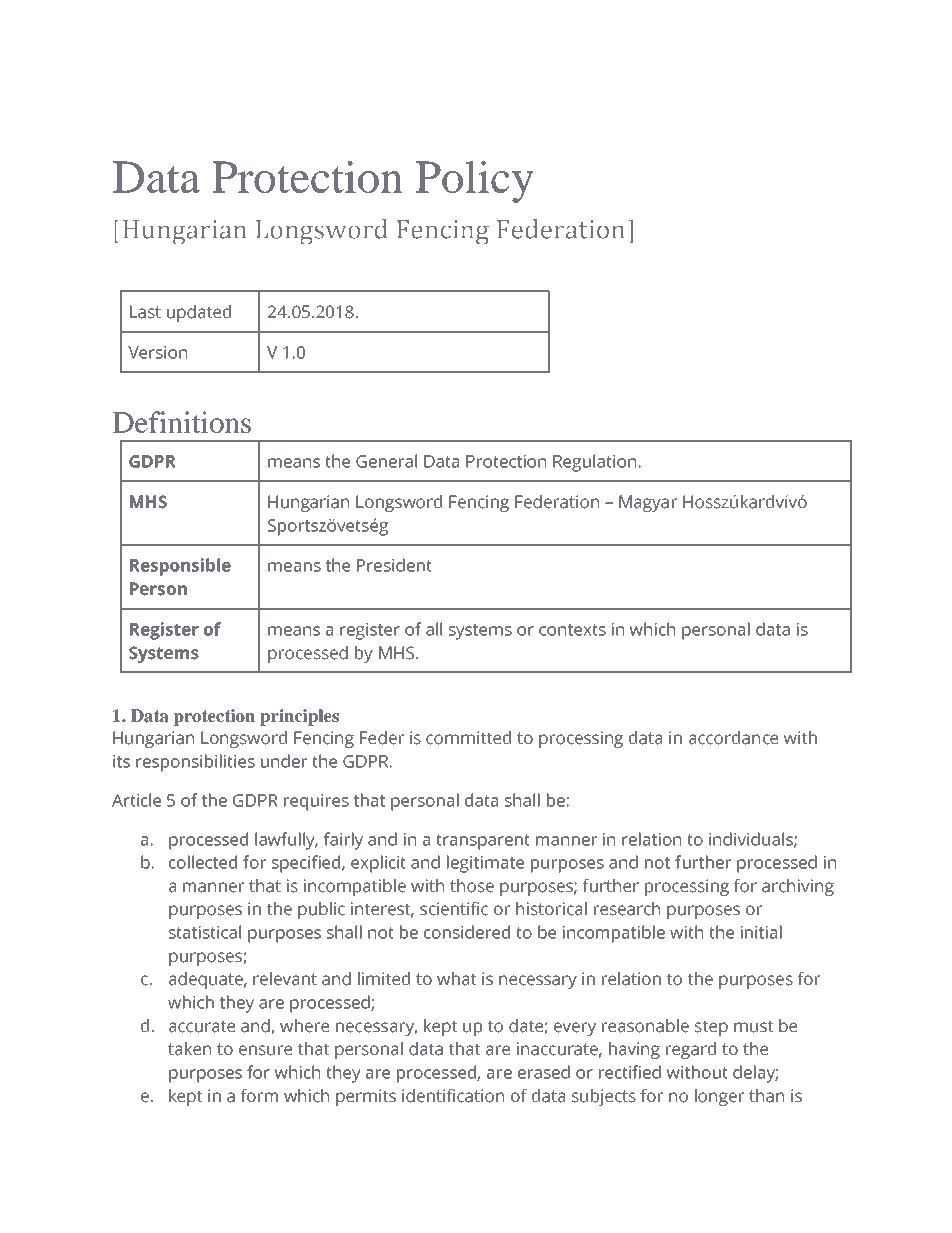 The image size is (952, 1233). What do you see at coordinates (691, 1050) in the page?
I see `regard` at bounding box center [691, 1050].
